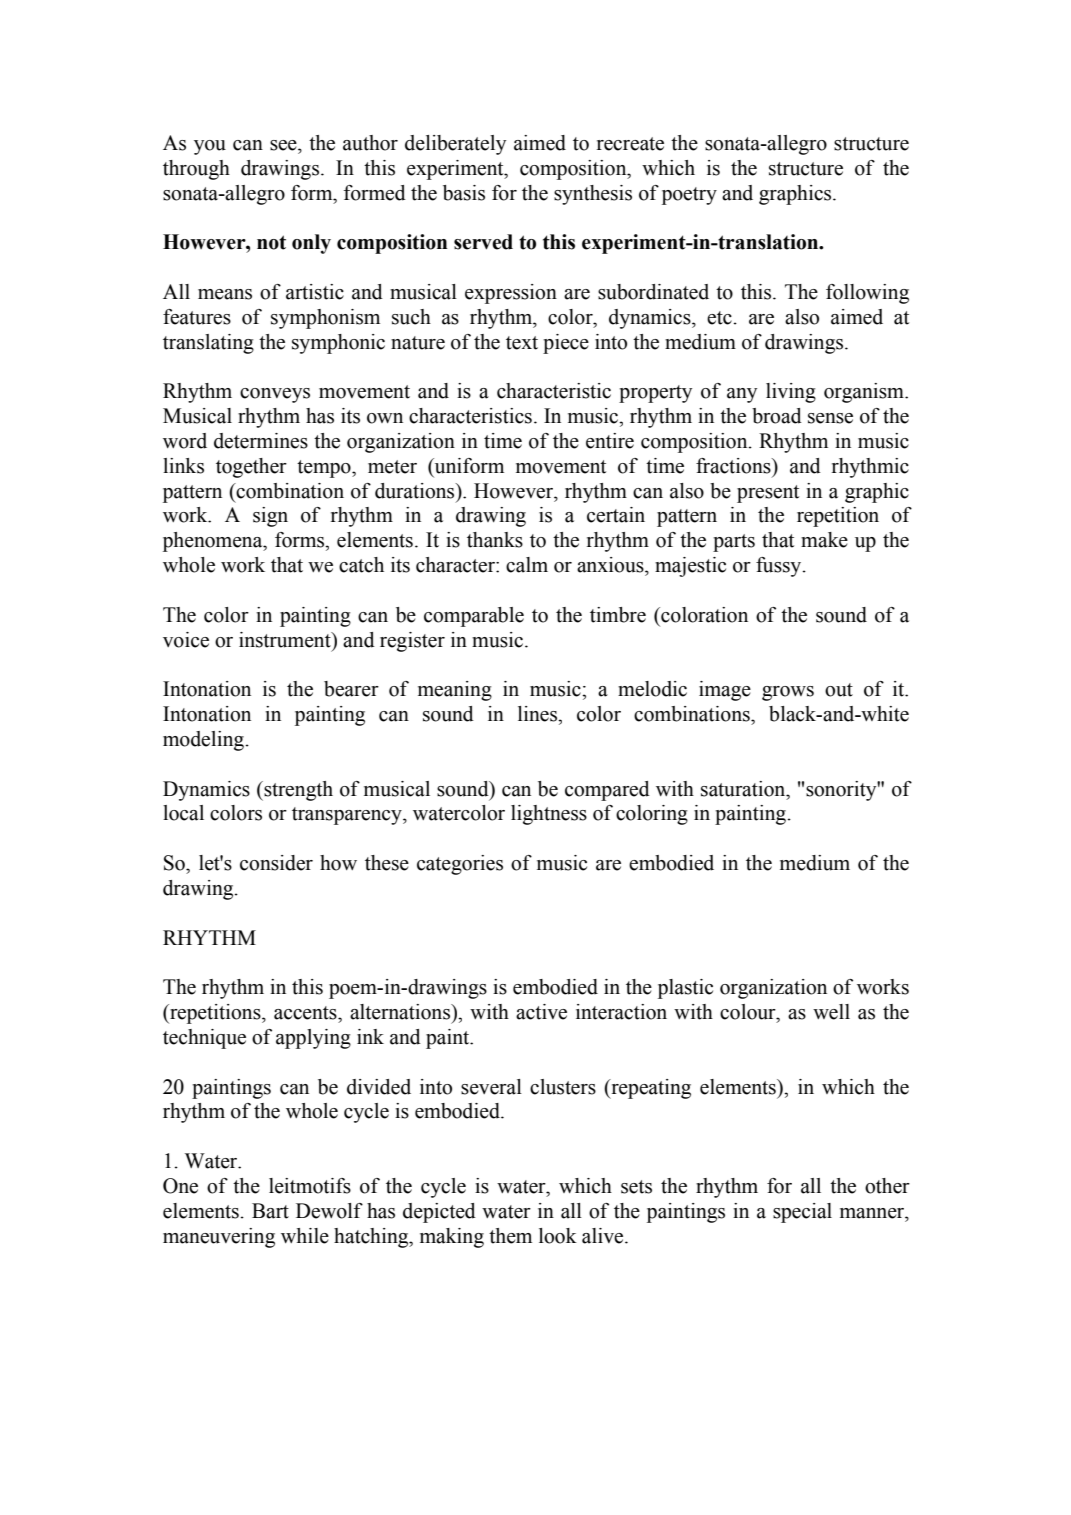 This page has width=1071, height=1515. What do you see at coordinates (284, 145) in the page?
I see `see` at bounding box center [284, 145].
